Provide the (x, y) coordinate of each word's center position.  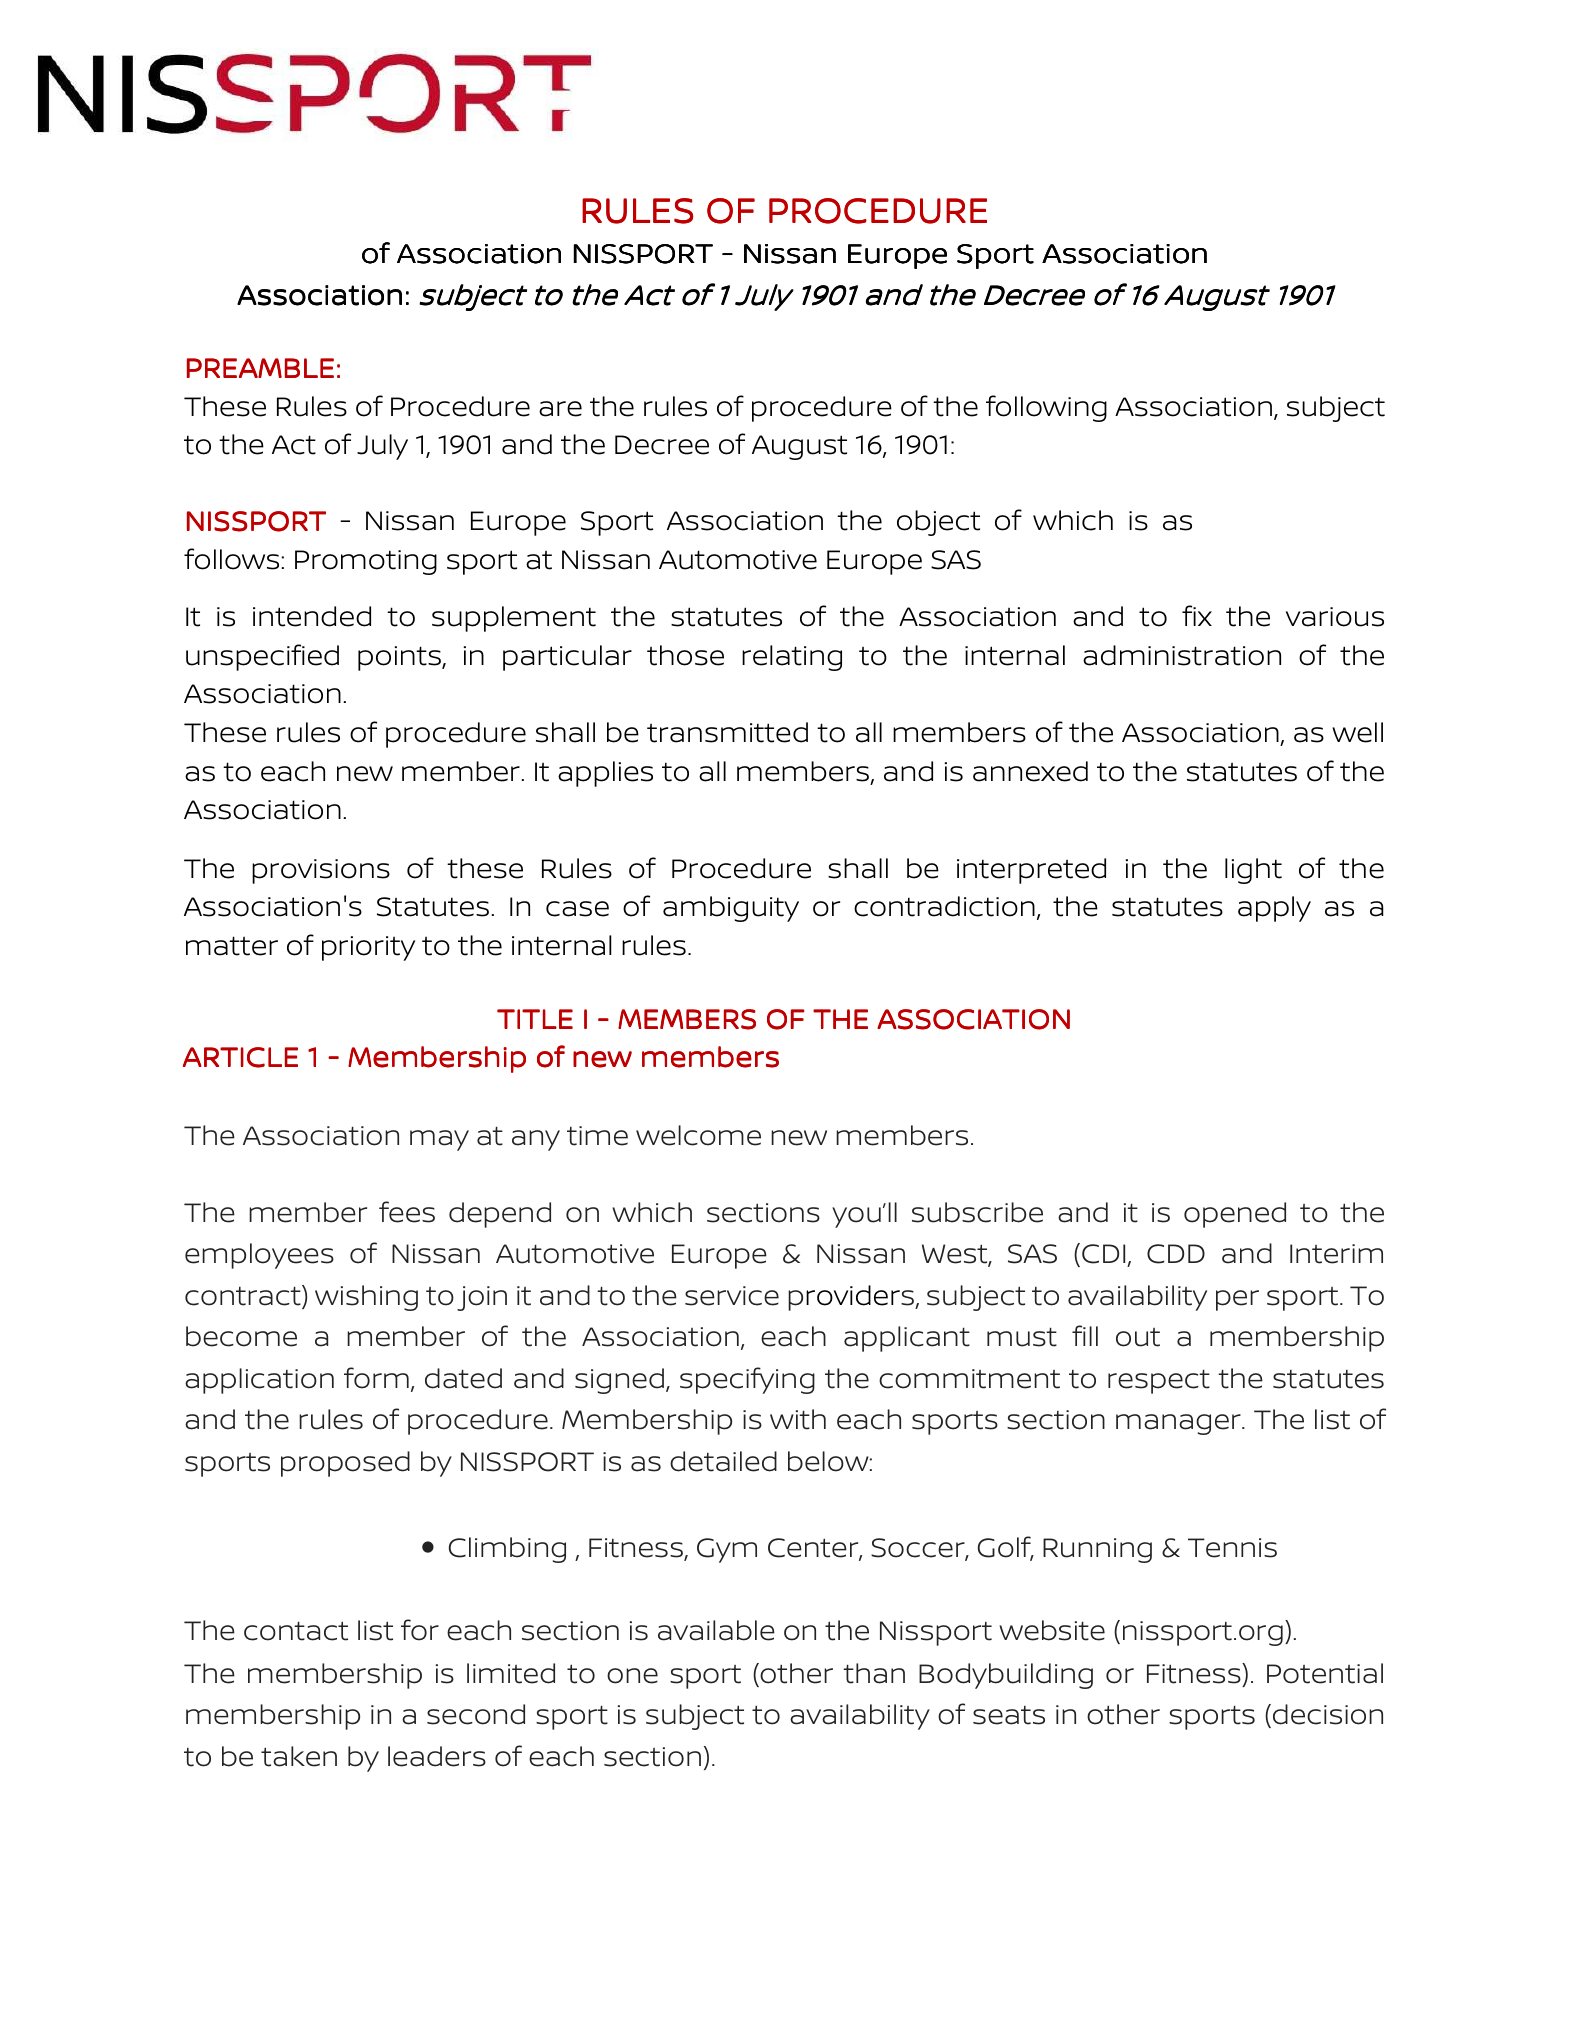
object (938, 523)
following (1046, 408)
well (1357, 732)
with (798, 1419)
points (400, 658)
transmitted (727, 732)
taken (299, 1756)
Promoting (366, 562)
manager (1179, 1424)
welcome (698, 1135)
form (376, 1378)
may (439, 1140)
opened (1235, 1215)
